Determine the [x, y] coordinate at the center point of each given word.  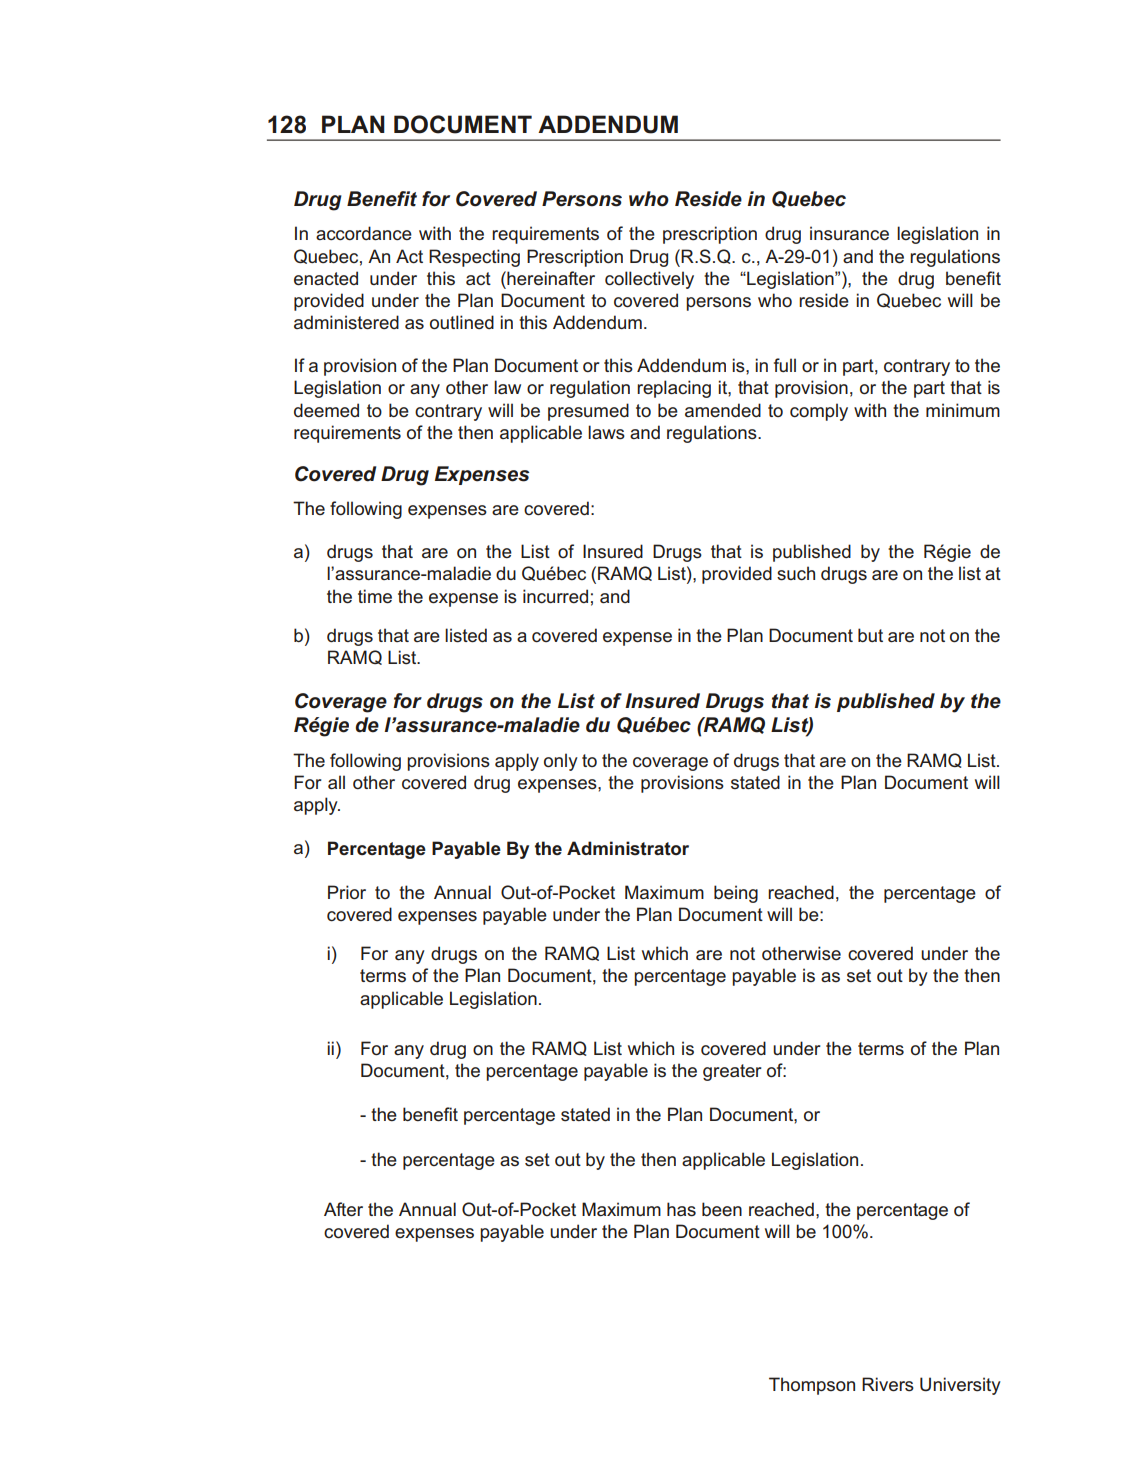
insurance [849, 233]
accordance [364, 233]
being [736, 894]
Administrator [628, 848]
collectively [649, 280]
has [681, 1209]
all [336, 782]
